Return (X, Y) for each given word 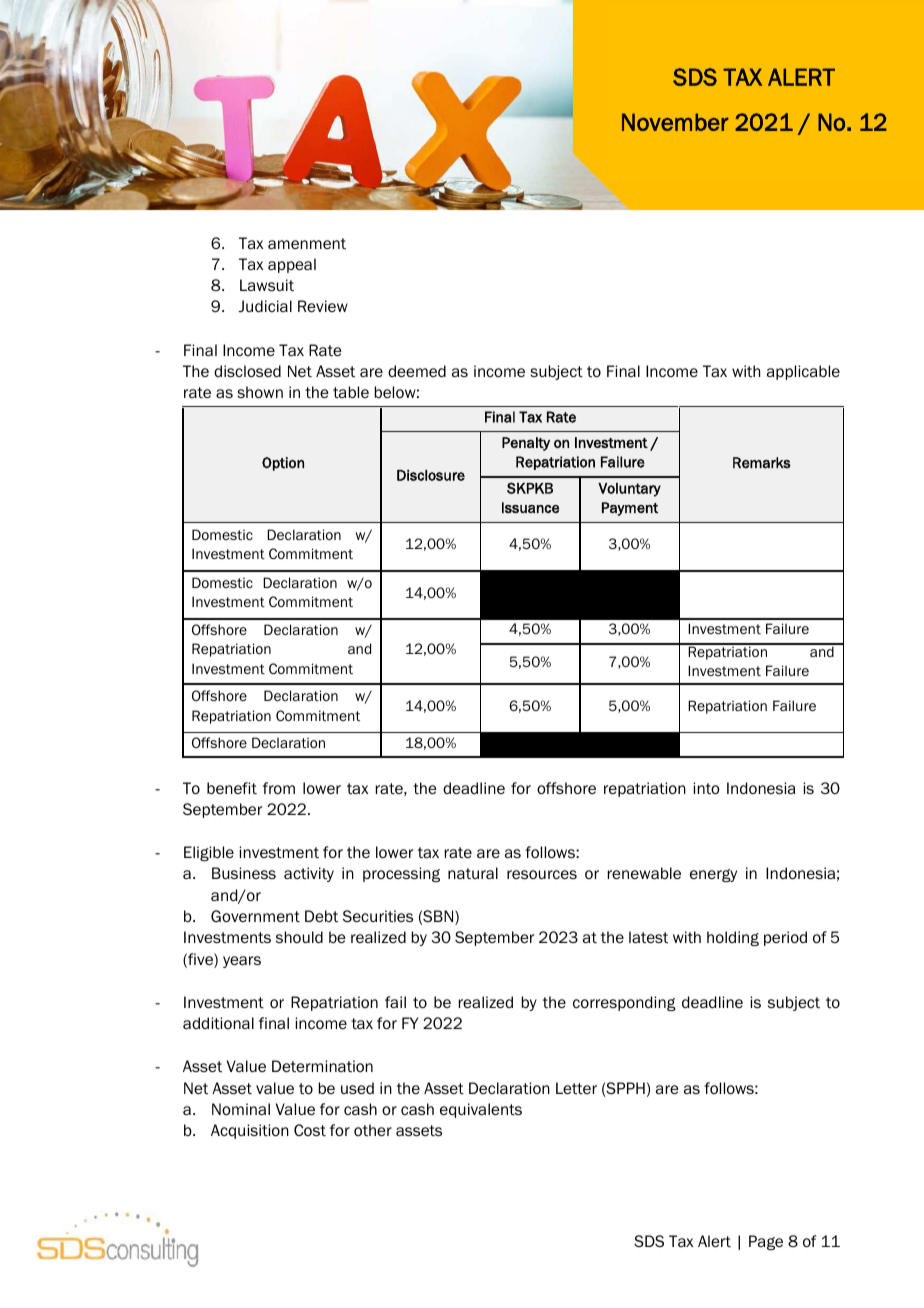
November (675, 122)
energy (713, 875)
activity (309, 874)
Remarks (762, 463)
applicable (803, 372)
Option (283, 464)
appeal (292, 265)
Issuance (530, 507)
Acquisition (250, 1131)
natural (473, 873)
